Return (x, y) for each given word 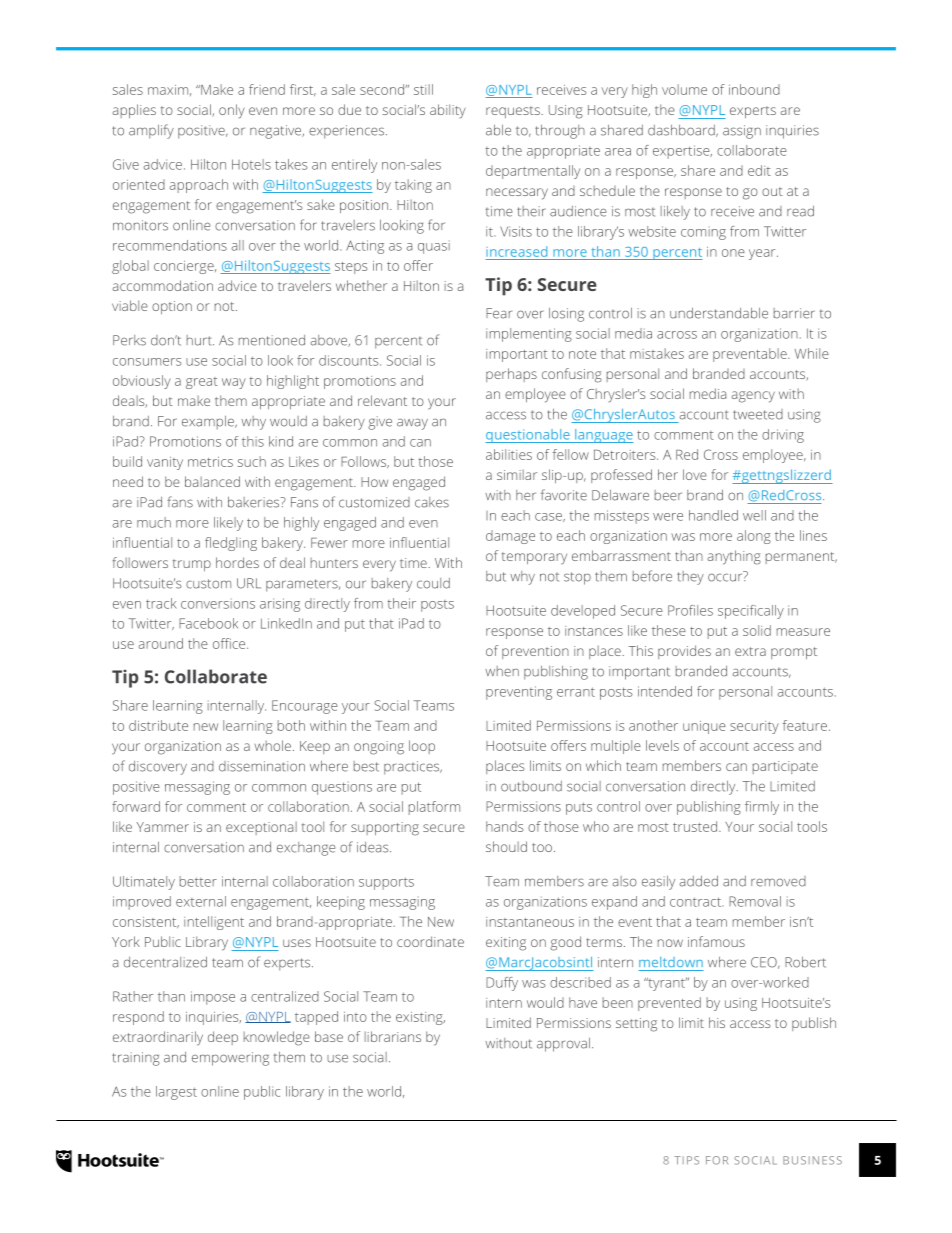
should (506, 846)
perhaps (511, 375)
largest (176, 1093)
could (433, 583)
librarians (393, 1036)
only (232, 111)
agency (753, 397)
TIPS (686, 1160)
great (202, 383)
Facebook (208, 623)
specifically (751, 612)
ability (448, 111)
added (698, 881)
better (198, 881)
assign (742, 132)
